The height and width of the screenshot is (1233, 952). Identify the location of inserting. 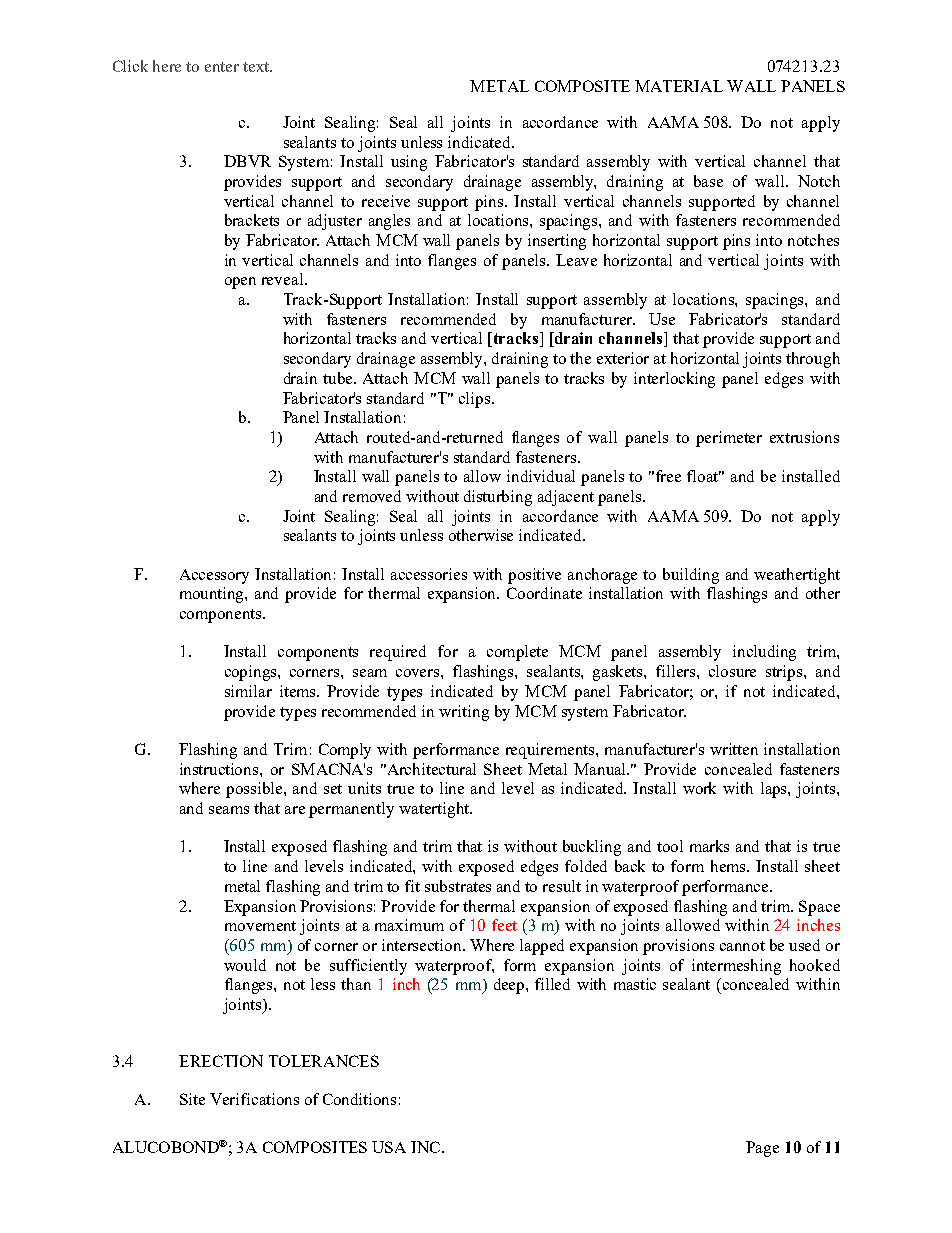
(557, 242).
